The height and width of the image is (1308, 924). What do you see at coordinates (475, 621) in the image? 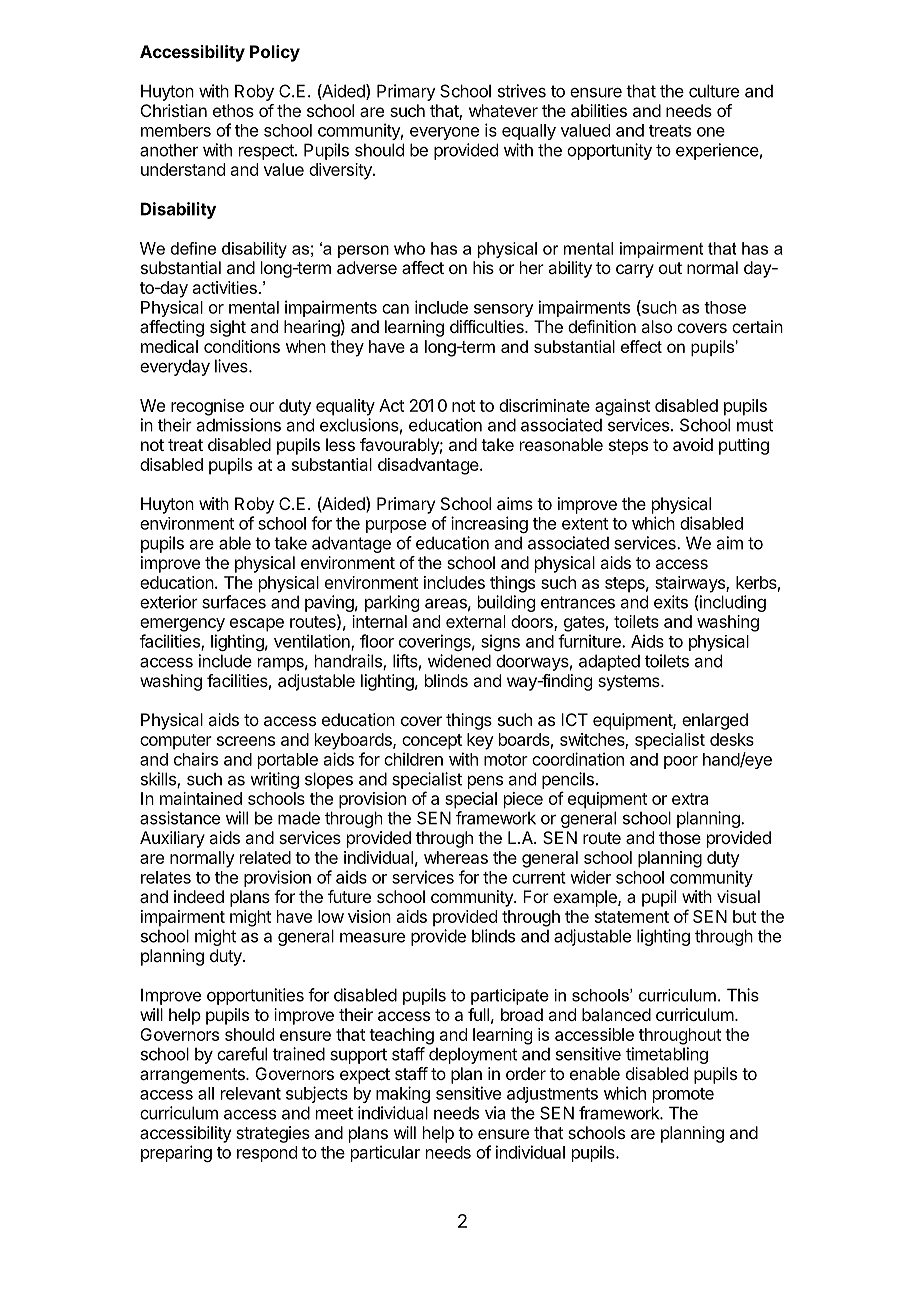
I see `external` at bounding box center [475, 621].
